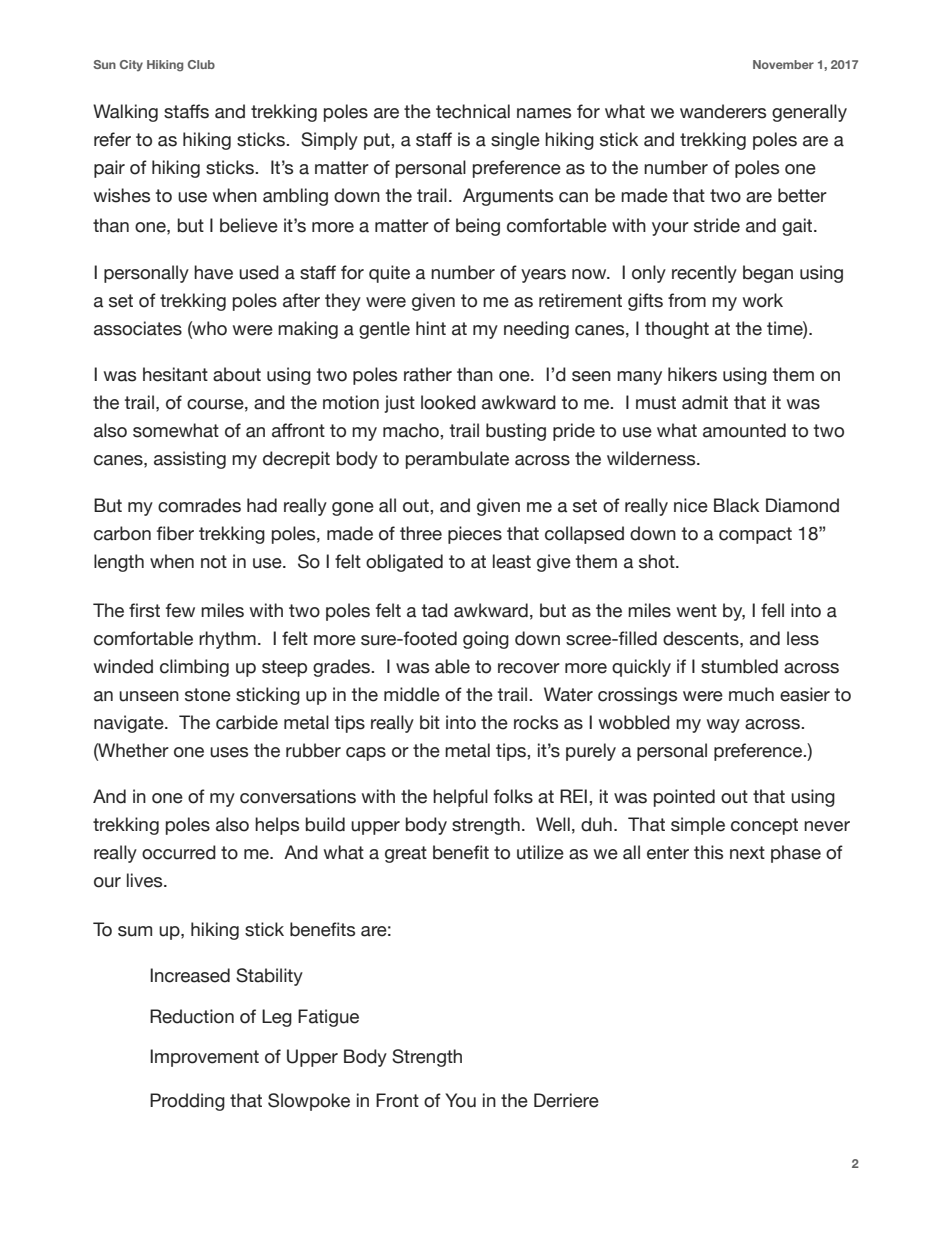 The width and height of the screenshot is (952, 1233). Describe the element at coordinates (448, 402) in the screenshot. I see `looked` at that location.
